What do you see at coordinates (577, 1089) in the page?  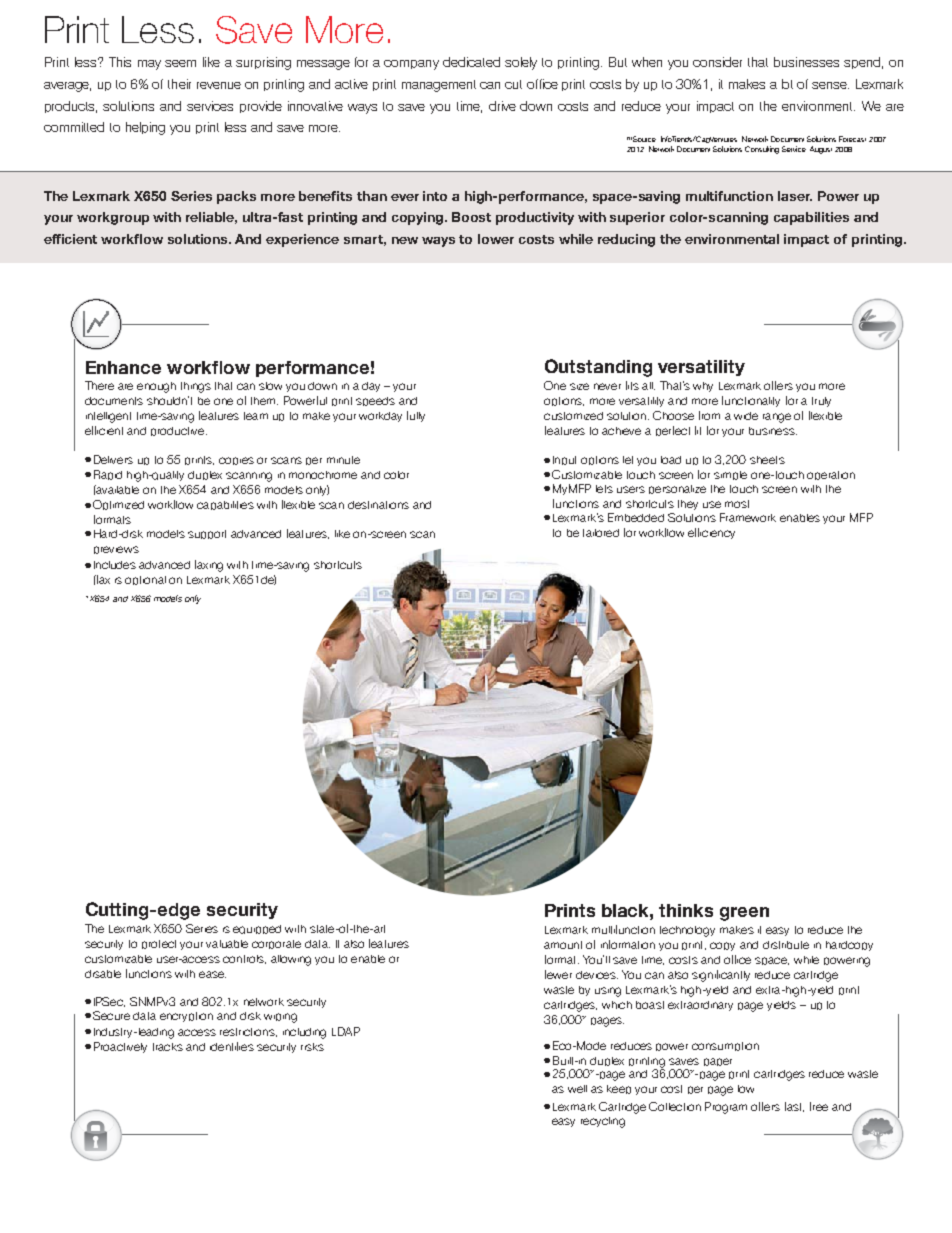 I see `well` at bounding box center [577, 1089].
